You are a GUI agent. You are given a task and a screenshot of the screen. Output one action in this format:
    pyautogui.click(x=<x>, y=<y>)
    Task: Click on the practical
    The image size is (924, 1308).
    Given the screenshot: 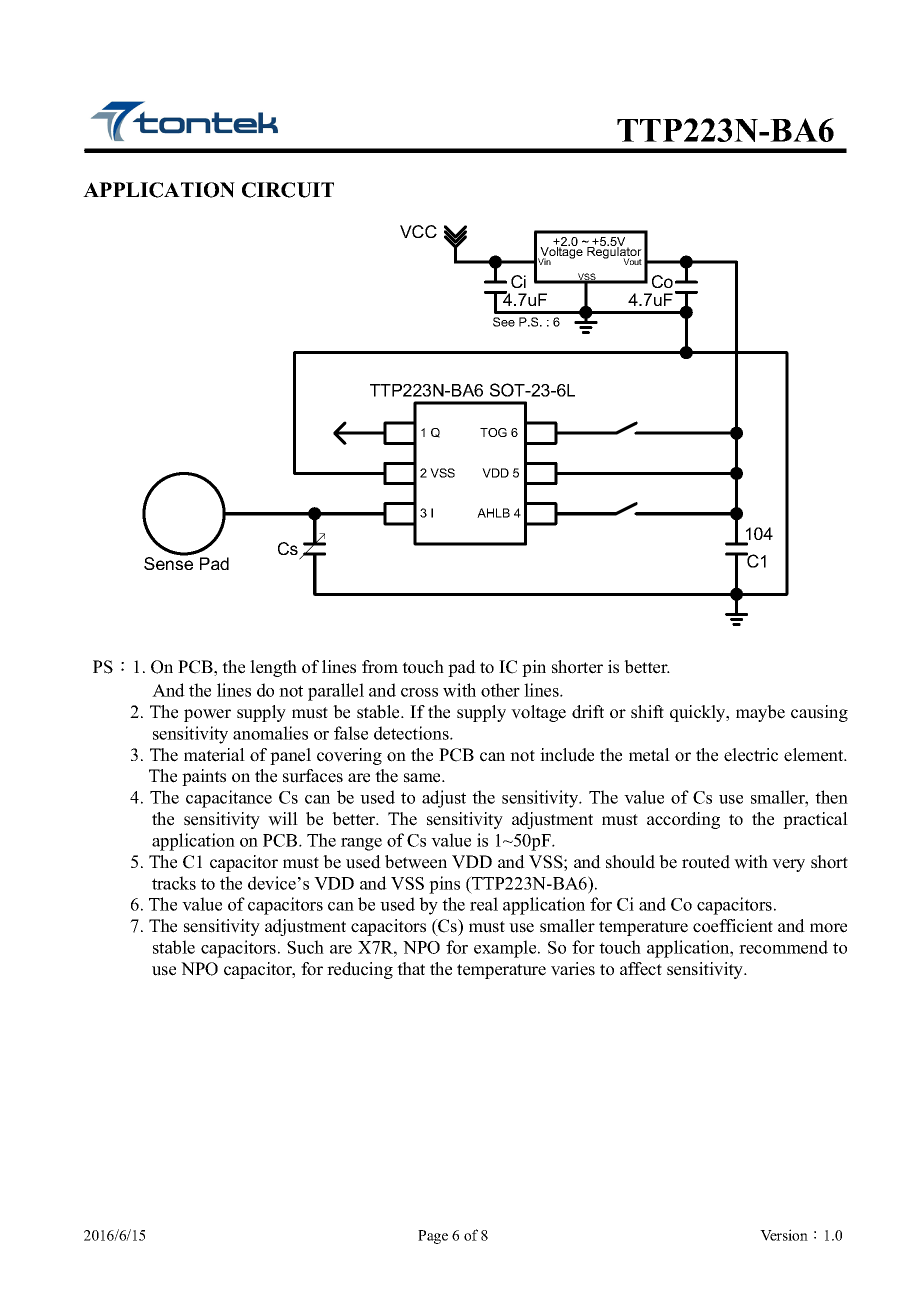 What is the action you would take?
    pyautogui.click(x=815, y=820)
